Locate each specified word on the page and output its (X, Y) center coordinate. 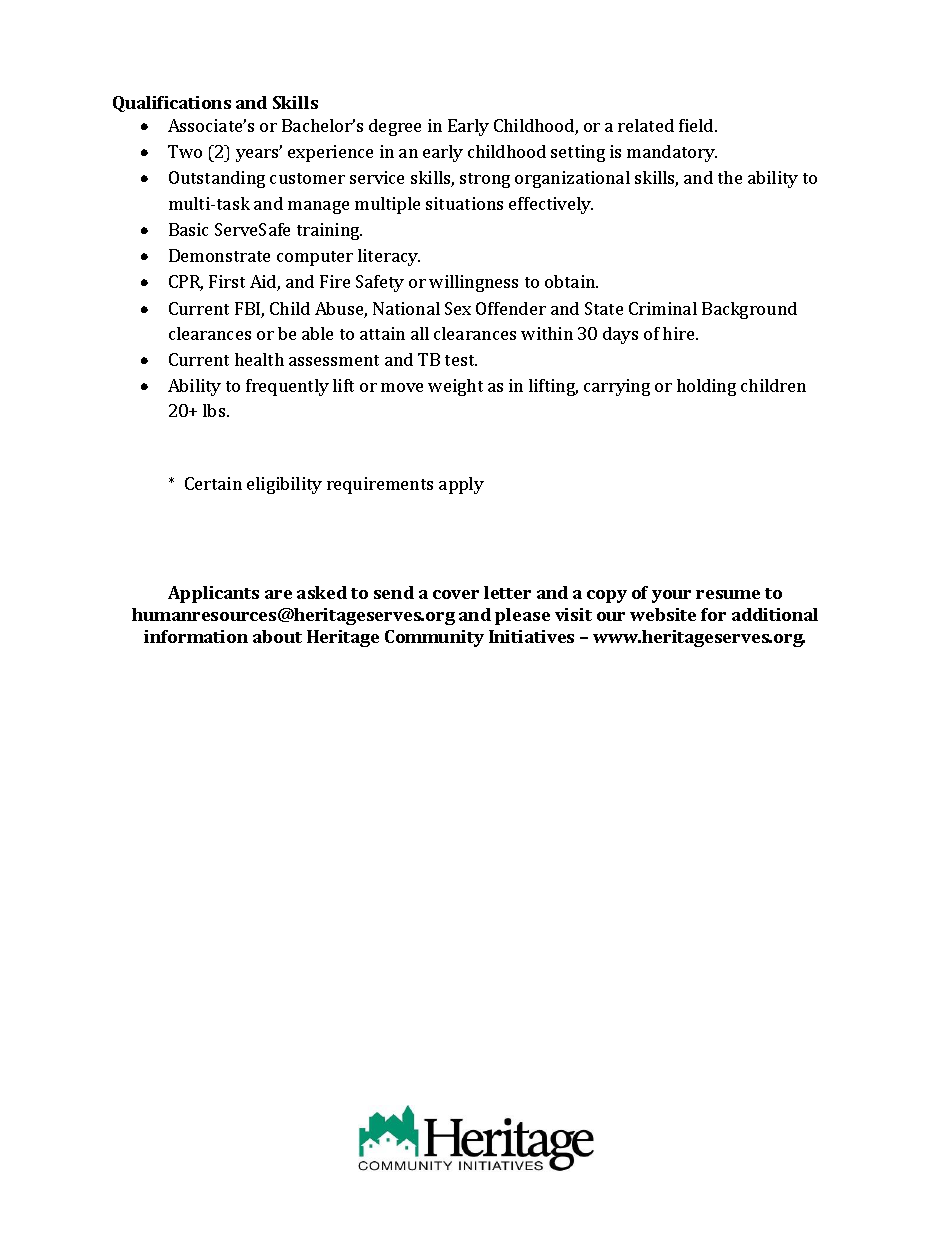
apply (461, 485)
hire (680, 333)
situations (464, 203)
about (277, 636)
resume (728, 594)
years (258, 154)
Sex (458, 308)
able (317, 333)
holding (706, 387)
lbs (215, 410)
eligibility (284, 485)
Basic (188, 229)
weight (455, 387)
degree (395, 127)
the (730, 177)
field (697, 125)
